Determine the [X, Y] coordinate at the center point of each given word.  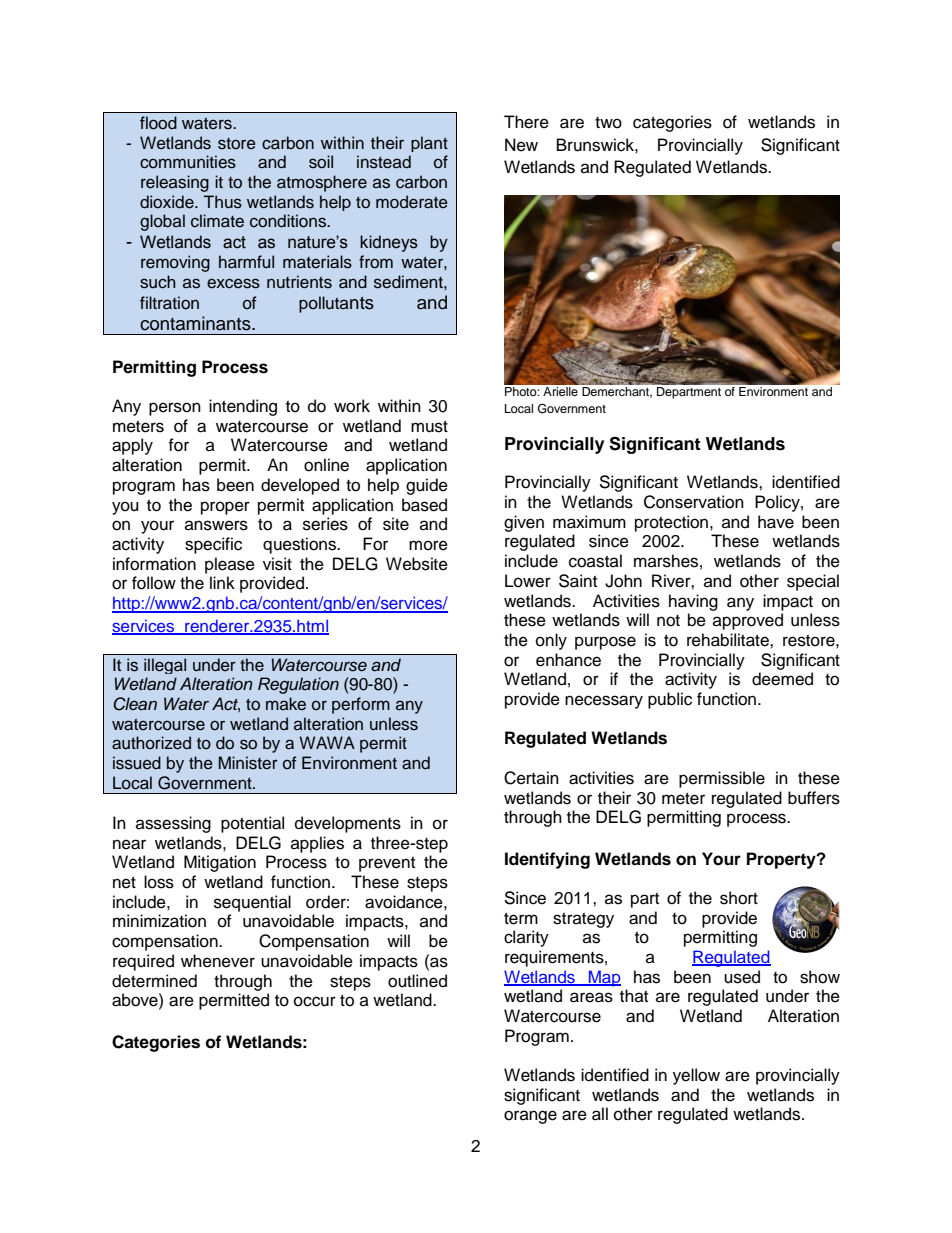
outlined [417, 981]
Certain [531, 778]
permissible [722, 779]
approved [748, 621]
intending [243, 407]
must [429, 427]
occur [315, 1001]
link [222, 582]
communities [188, 162]
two [608, 123]
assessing [173, 824]
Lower [528, 581]
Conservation [694, 502]
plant [429, 144]
